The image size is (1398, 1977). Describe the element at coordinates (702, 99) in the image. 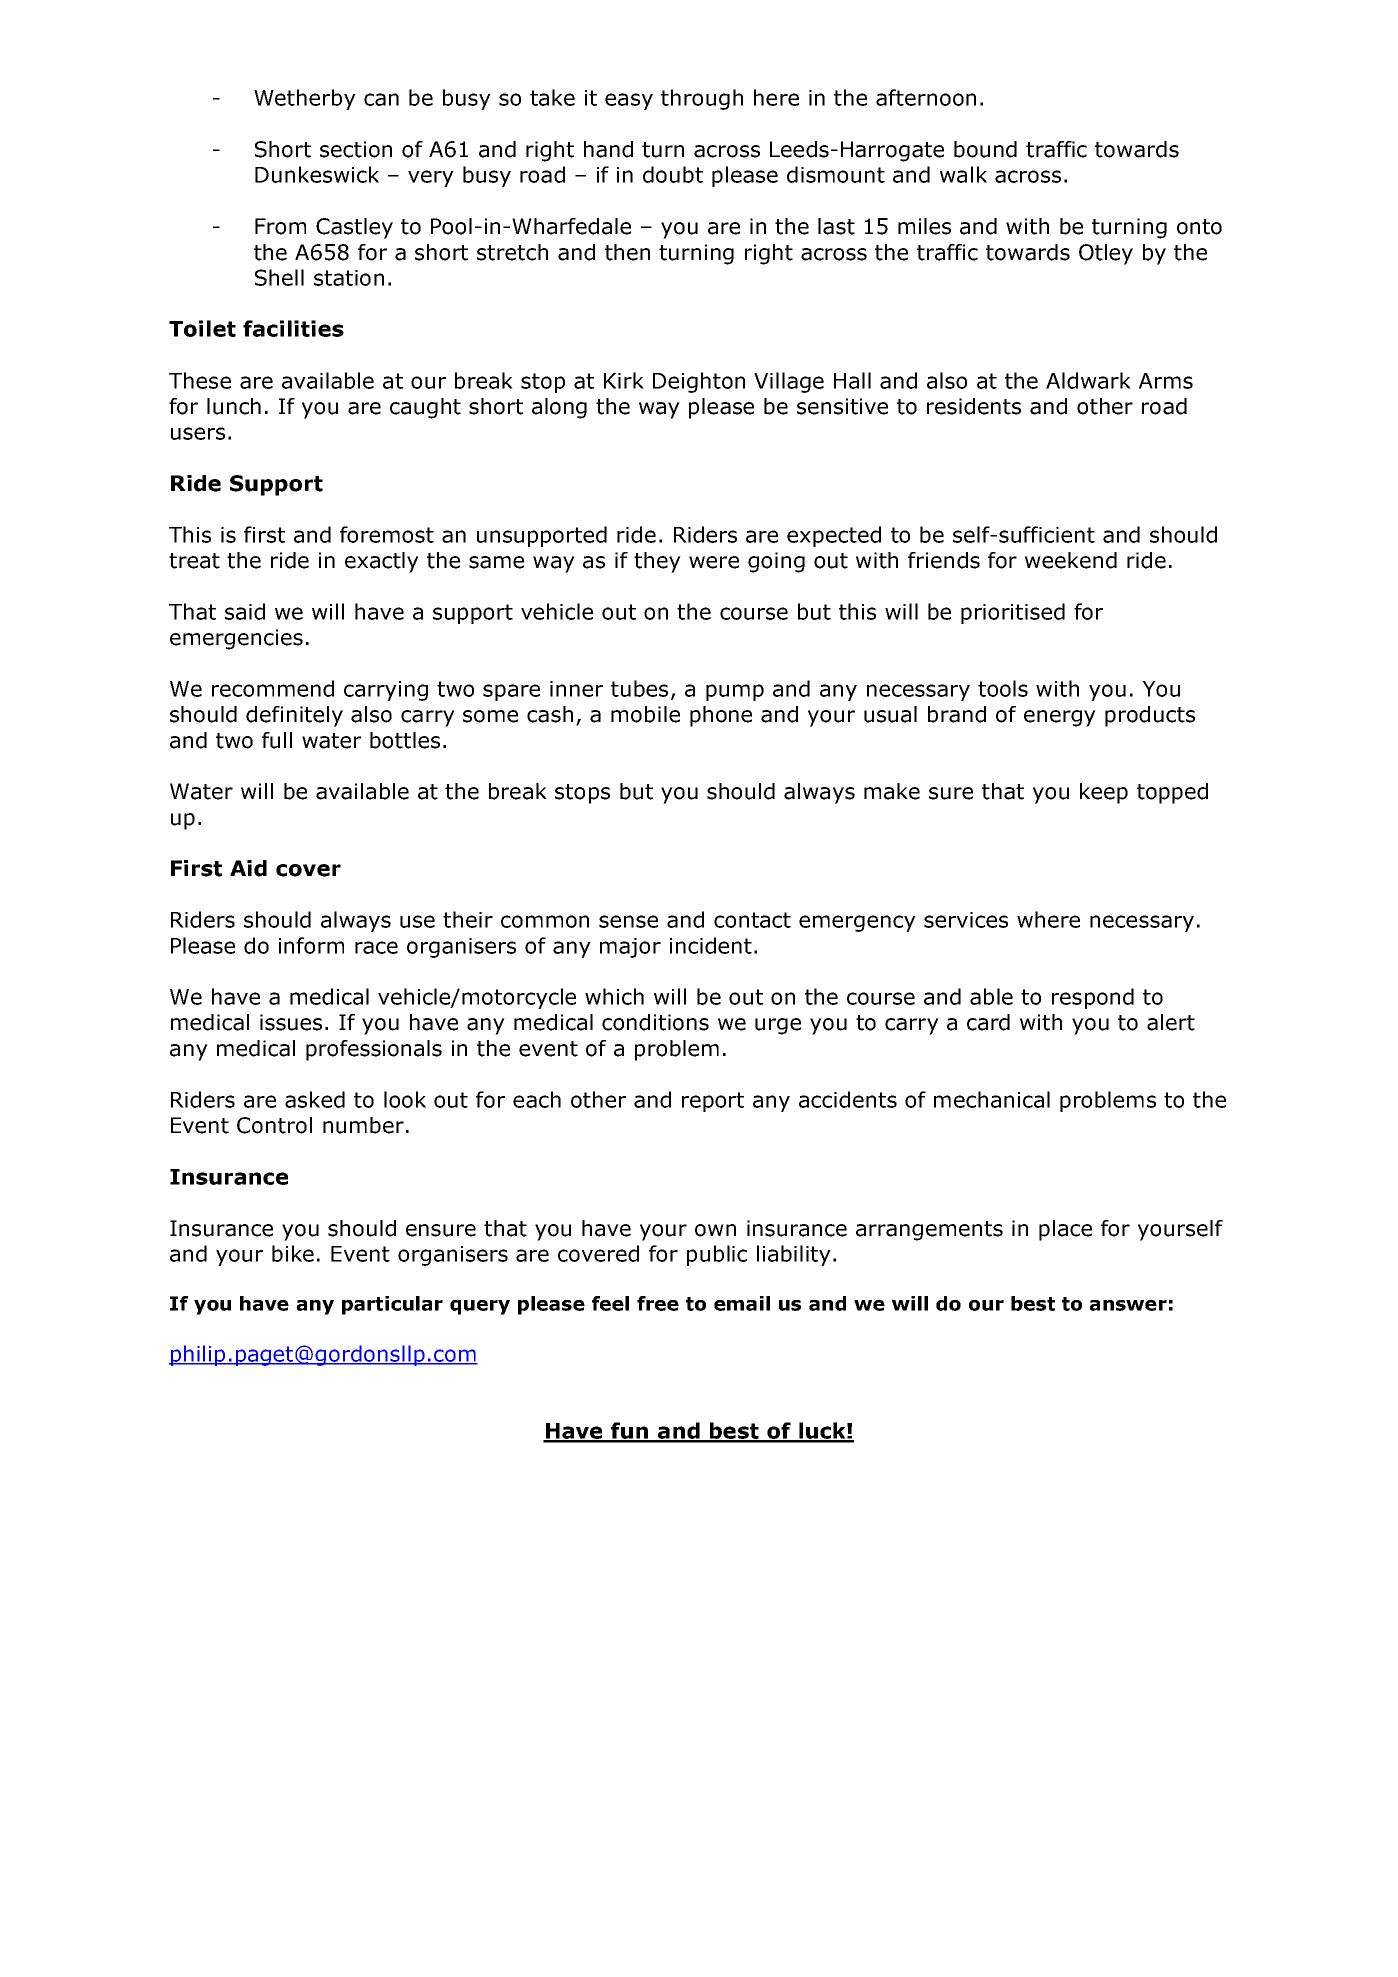

I see `through` at that location.
